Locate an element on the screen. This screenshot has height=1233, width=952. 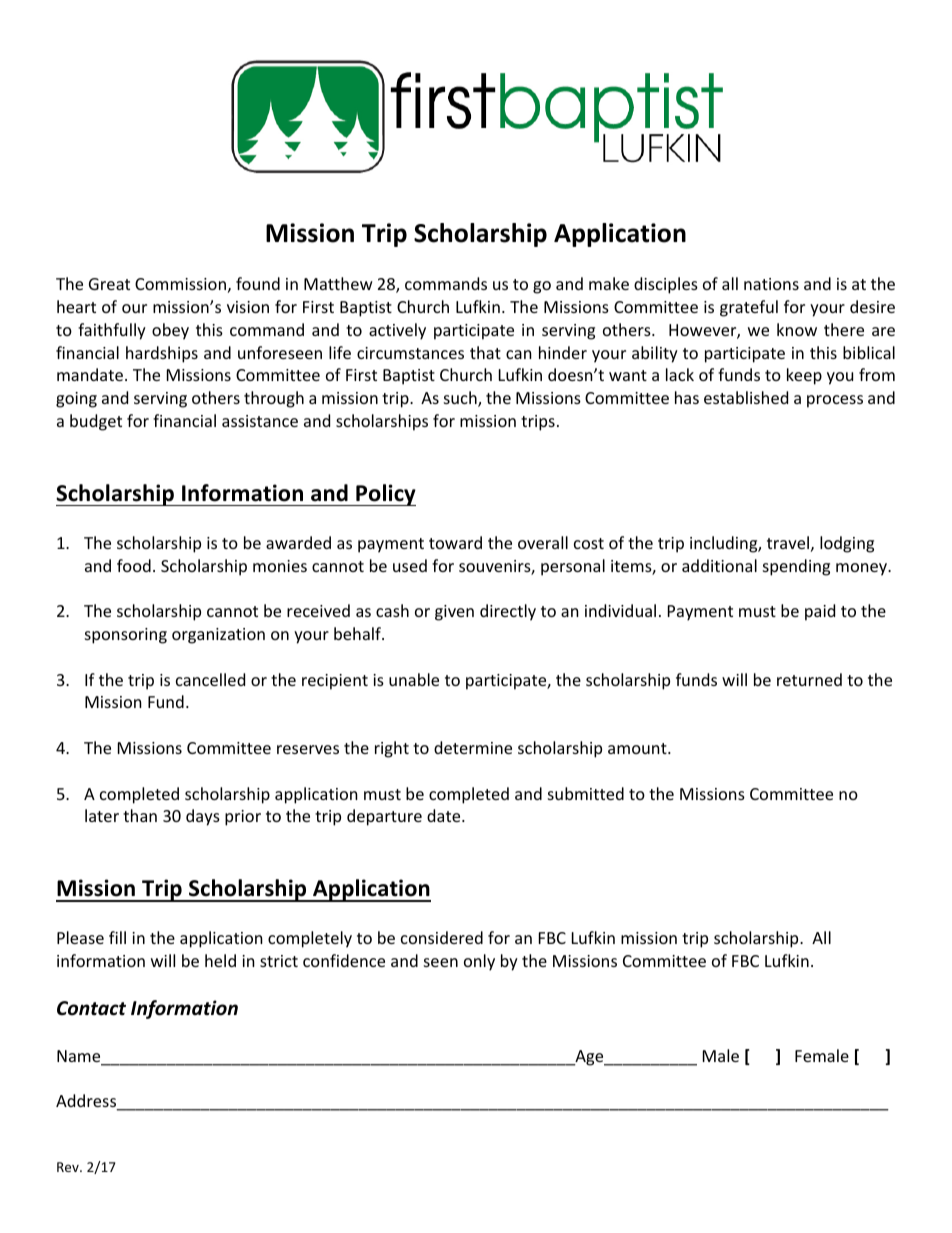
Rev is located at coordinates (69, 1167).
